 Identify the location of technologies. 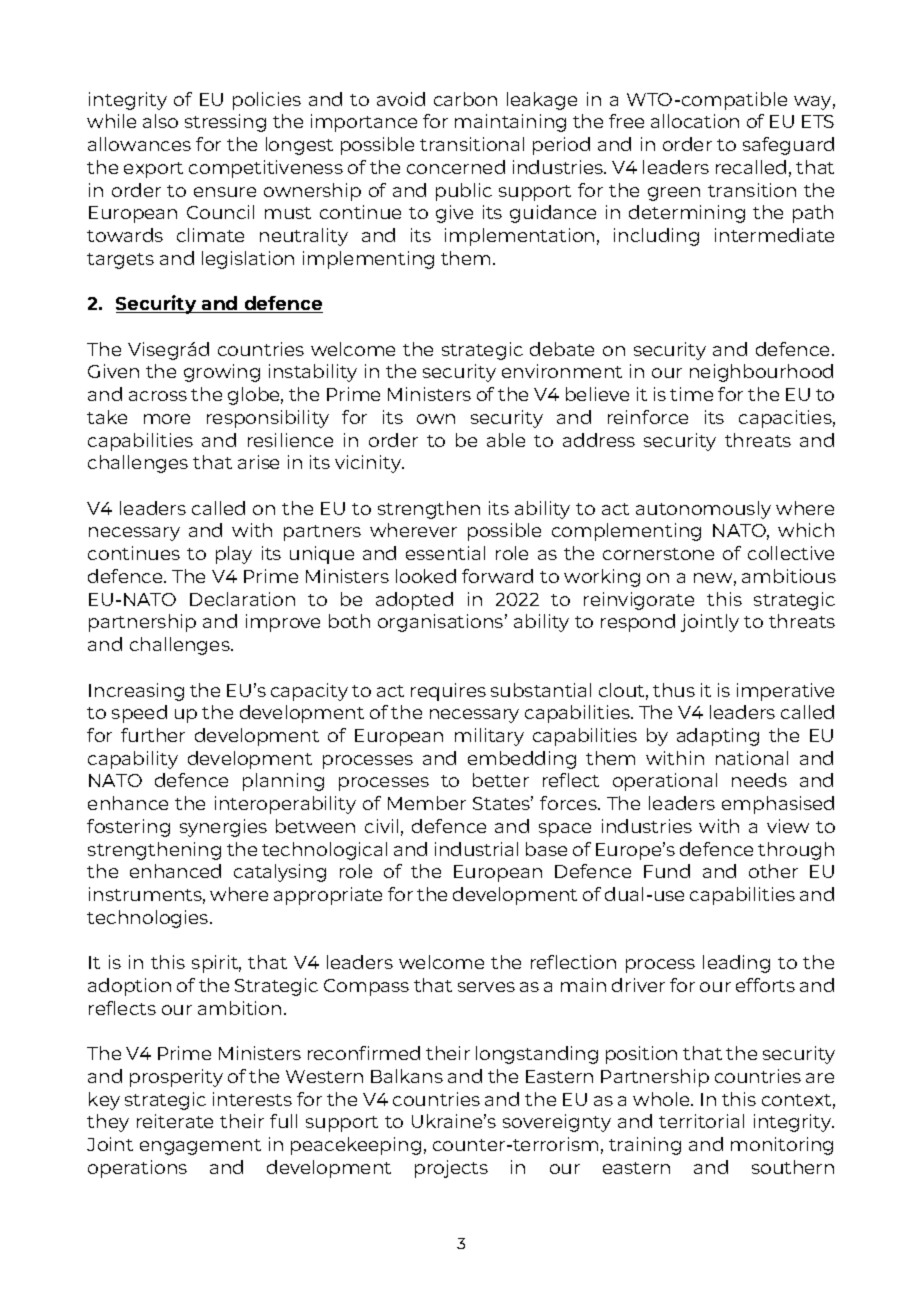
(149, 919).
